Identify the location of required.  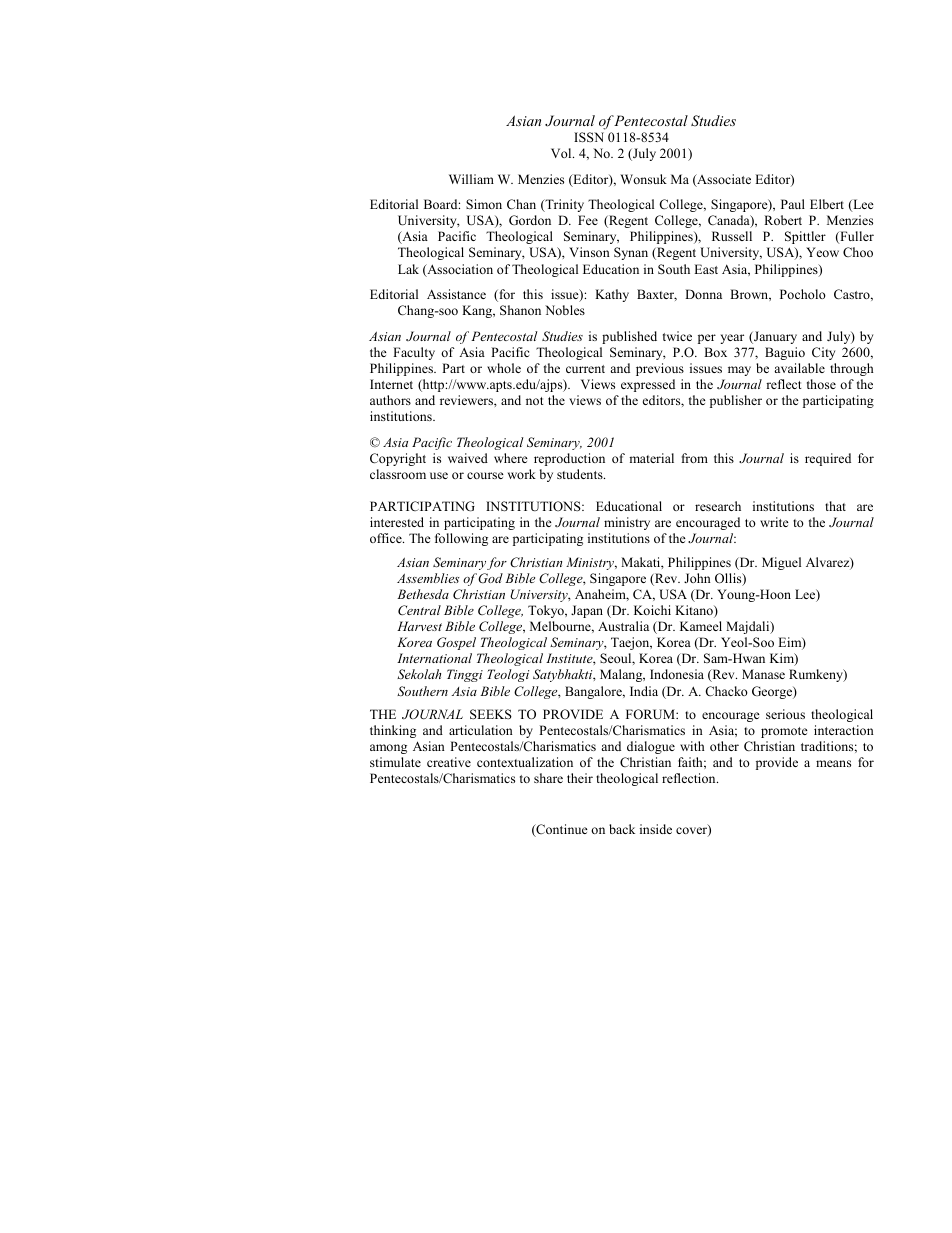
(828, 459).
